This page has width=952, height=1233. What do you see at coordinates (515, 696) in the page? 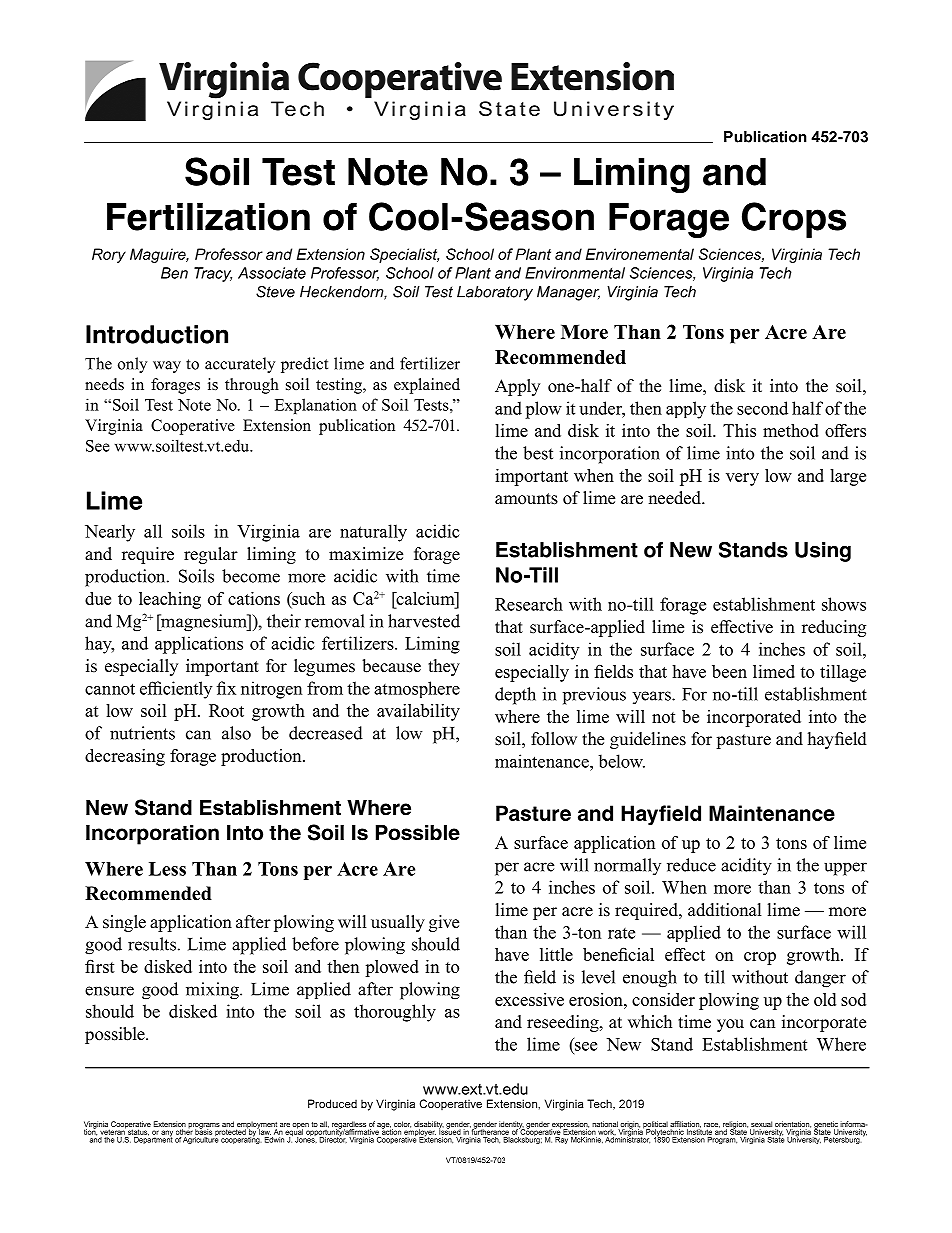
I see `depth` at bounding box center [515, 696].
